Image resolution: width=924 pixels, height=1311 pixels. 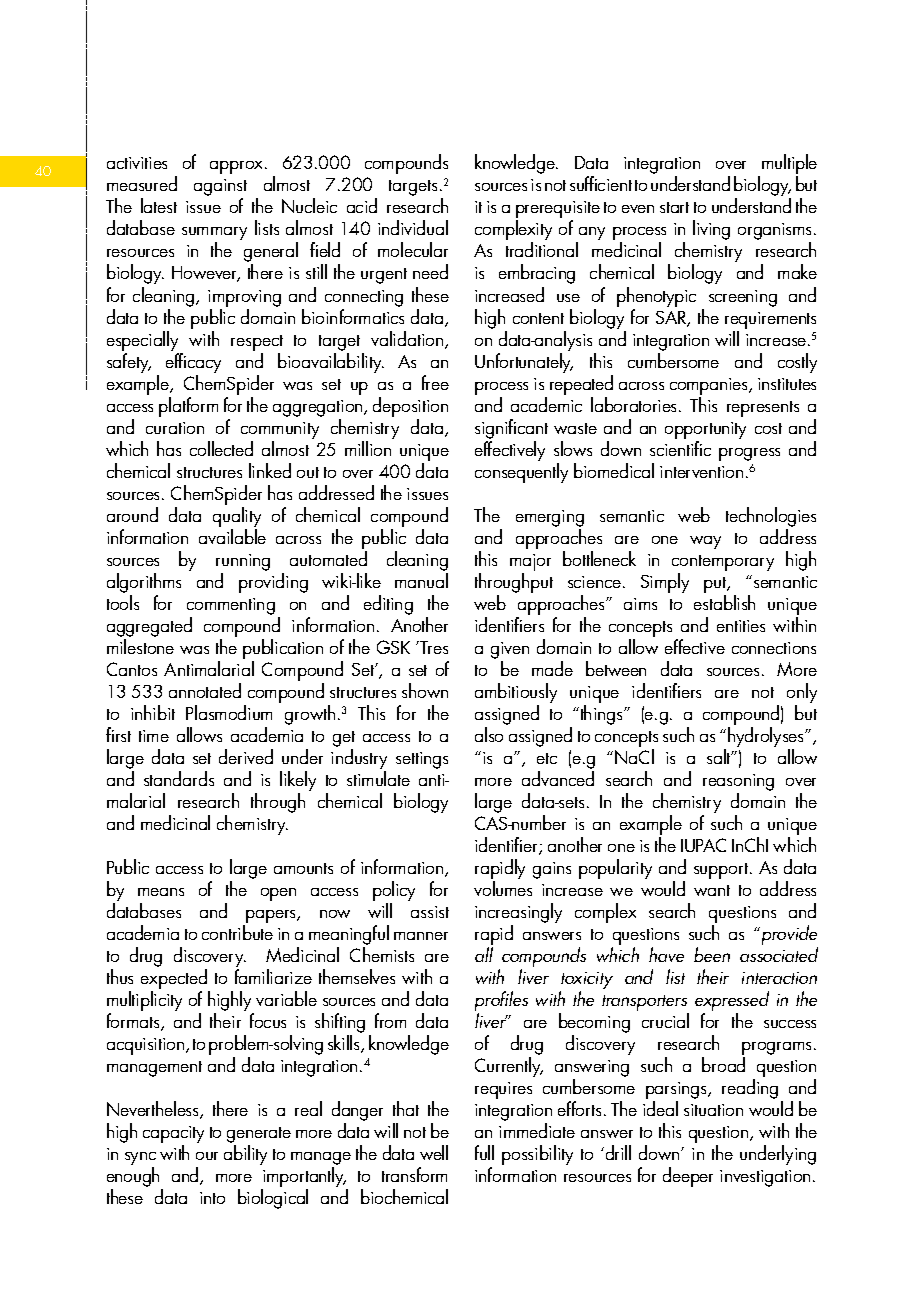 I want to click on latest, so click(x=159, y=205).
